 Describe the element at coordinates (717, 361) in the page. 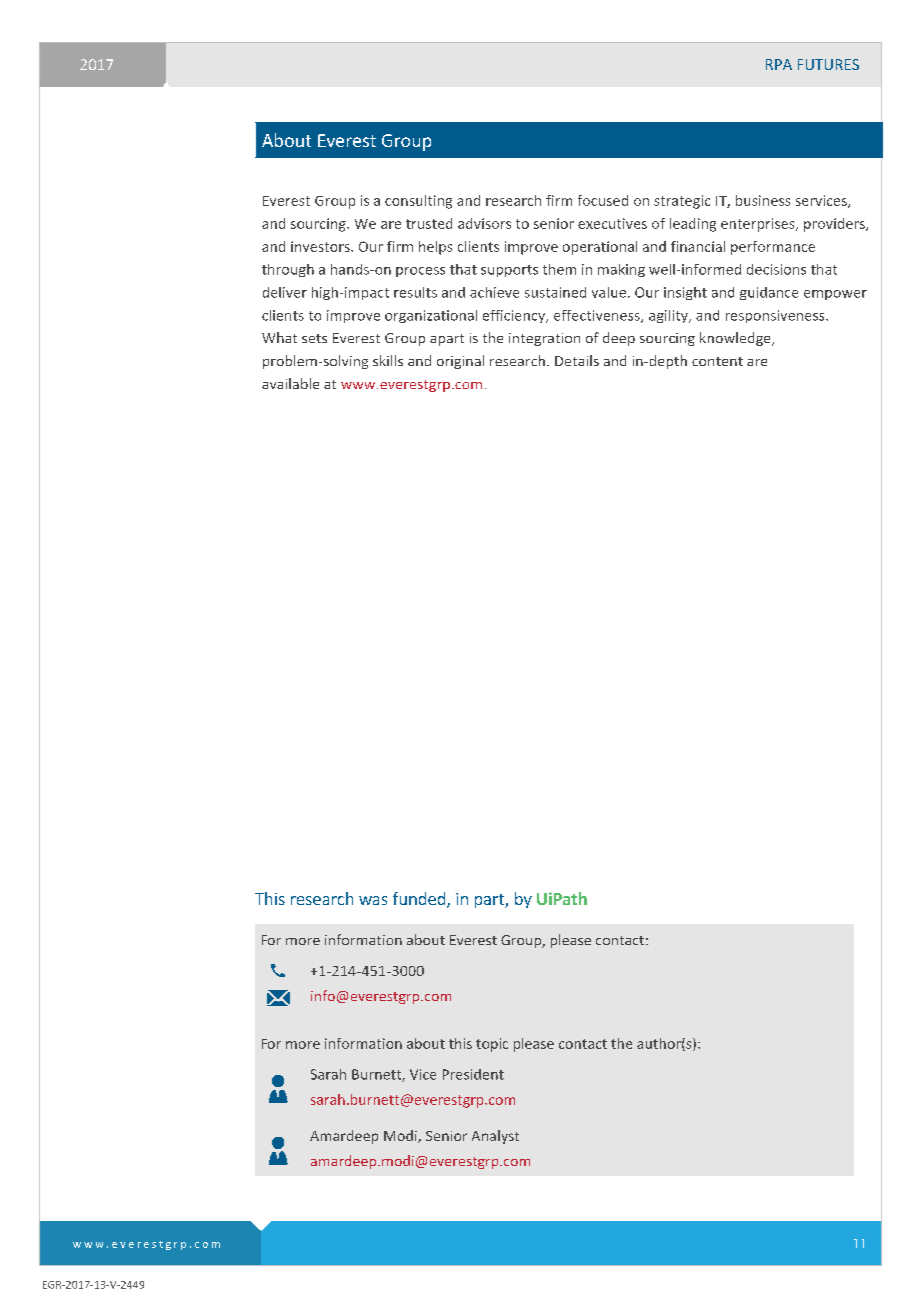

I see `content` at that location.
